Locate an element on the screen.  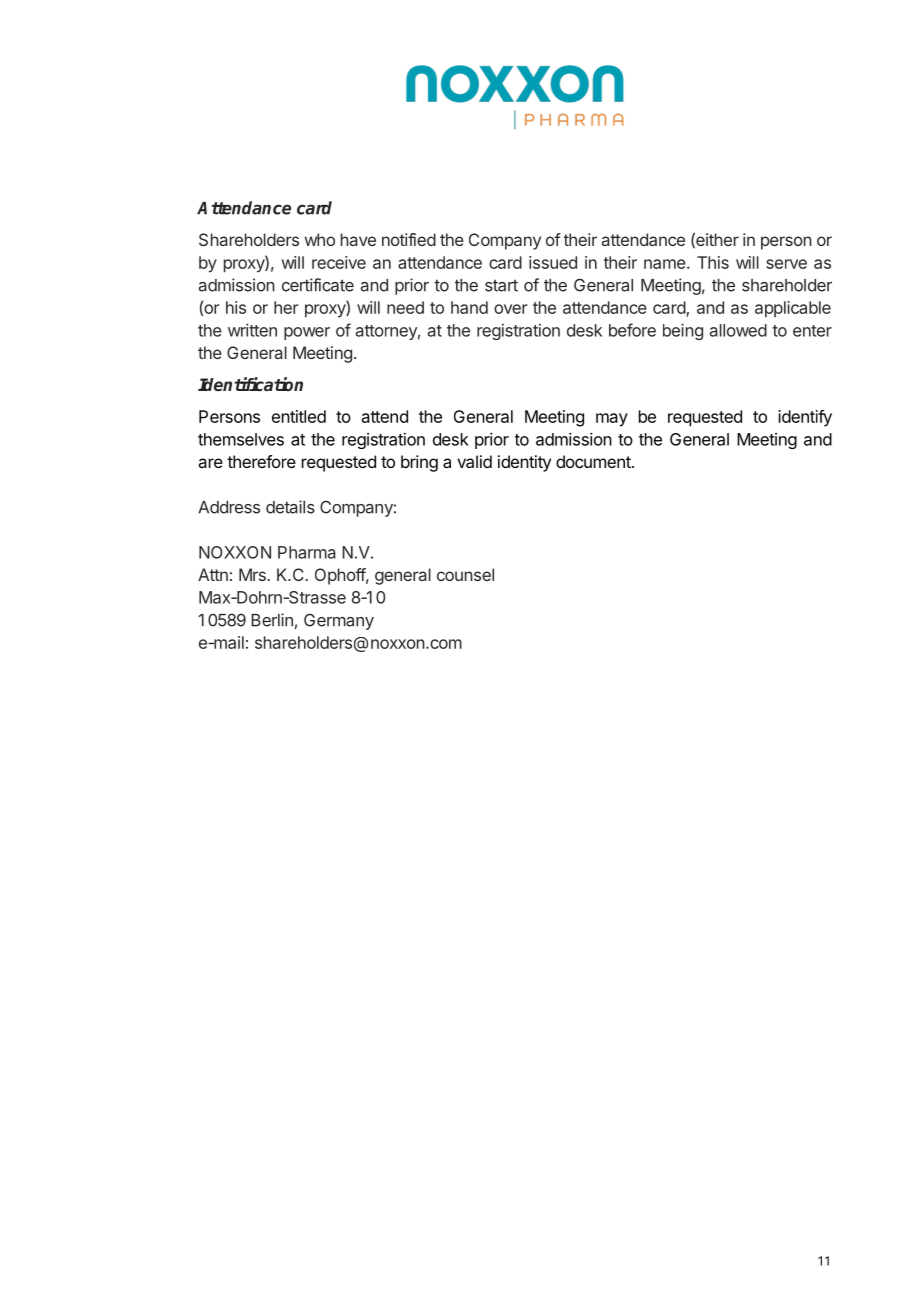
This is located at coordinates (713, 262).
